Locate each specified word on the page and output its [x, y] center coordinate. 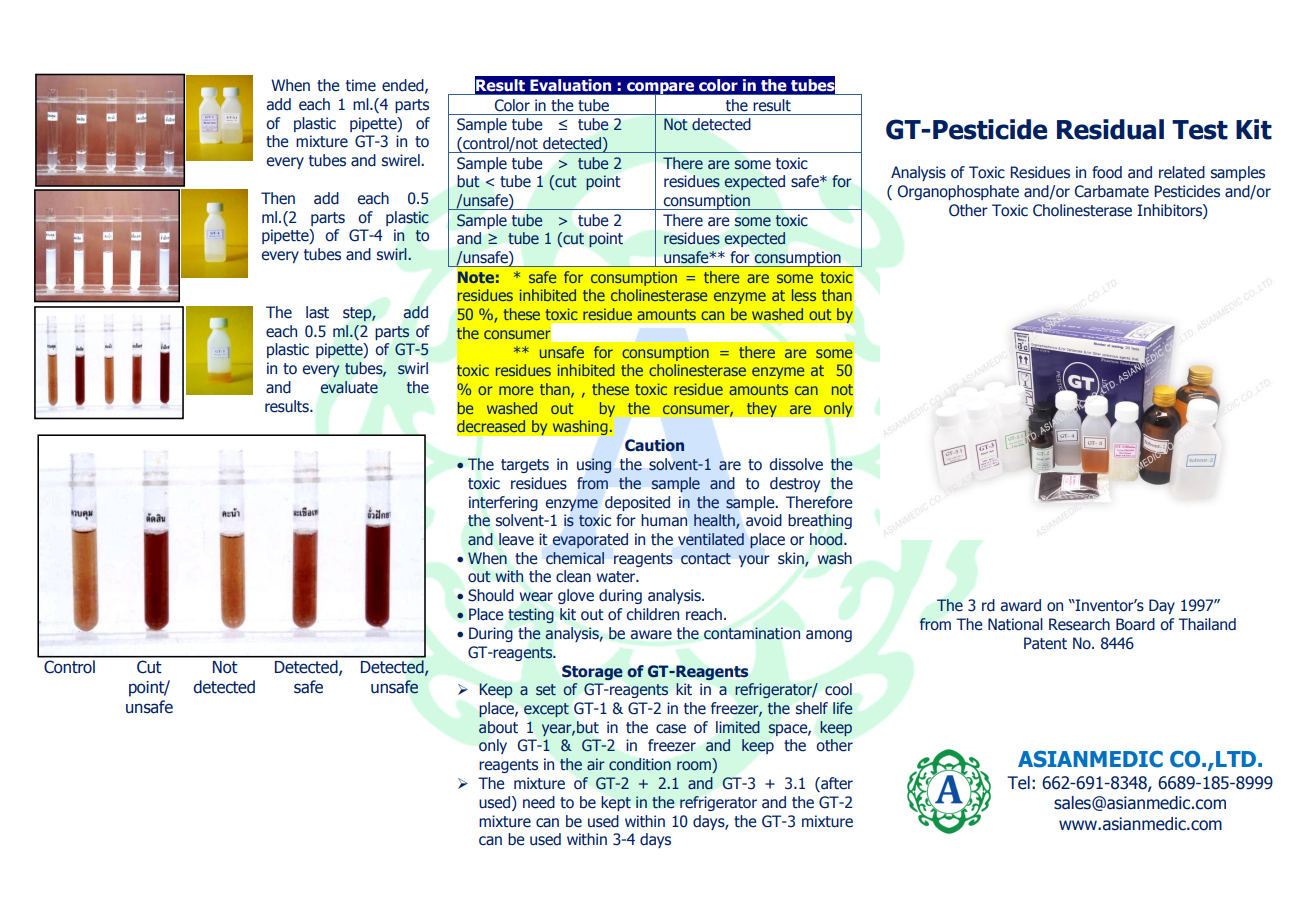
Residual [1110, 129]
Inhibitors [1170, 210]
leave [516, 539]
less [804, 295]
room [695, 767]
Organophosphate [958, 192]
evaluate [349, 387]
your [754, 561]
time [361, 85]
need [539, 802]
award [1020, 605]
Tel [1018, 783]
